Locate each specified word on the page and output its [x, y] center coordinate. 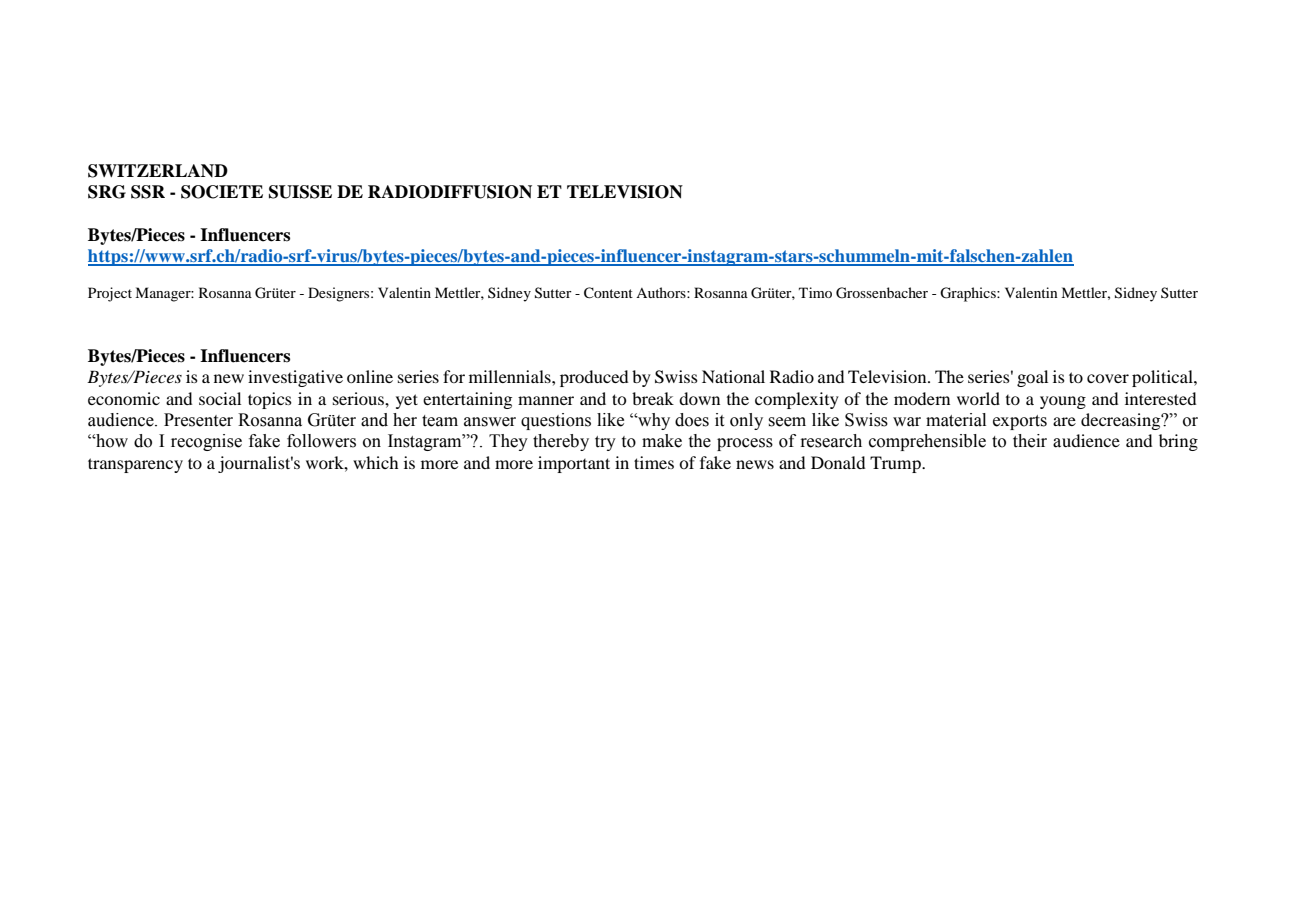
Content [608, 293]
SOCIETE [222, 192]
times [654, 462]
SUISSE [300, 192]
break [653, 398]
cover [1108, 378]
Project [110, 294]
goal [1032, 378]
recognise [206, 442]
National [733, 376]
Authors [662, 292]
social [220, 398]
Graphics [969, 294]
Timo [815, 292]
